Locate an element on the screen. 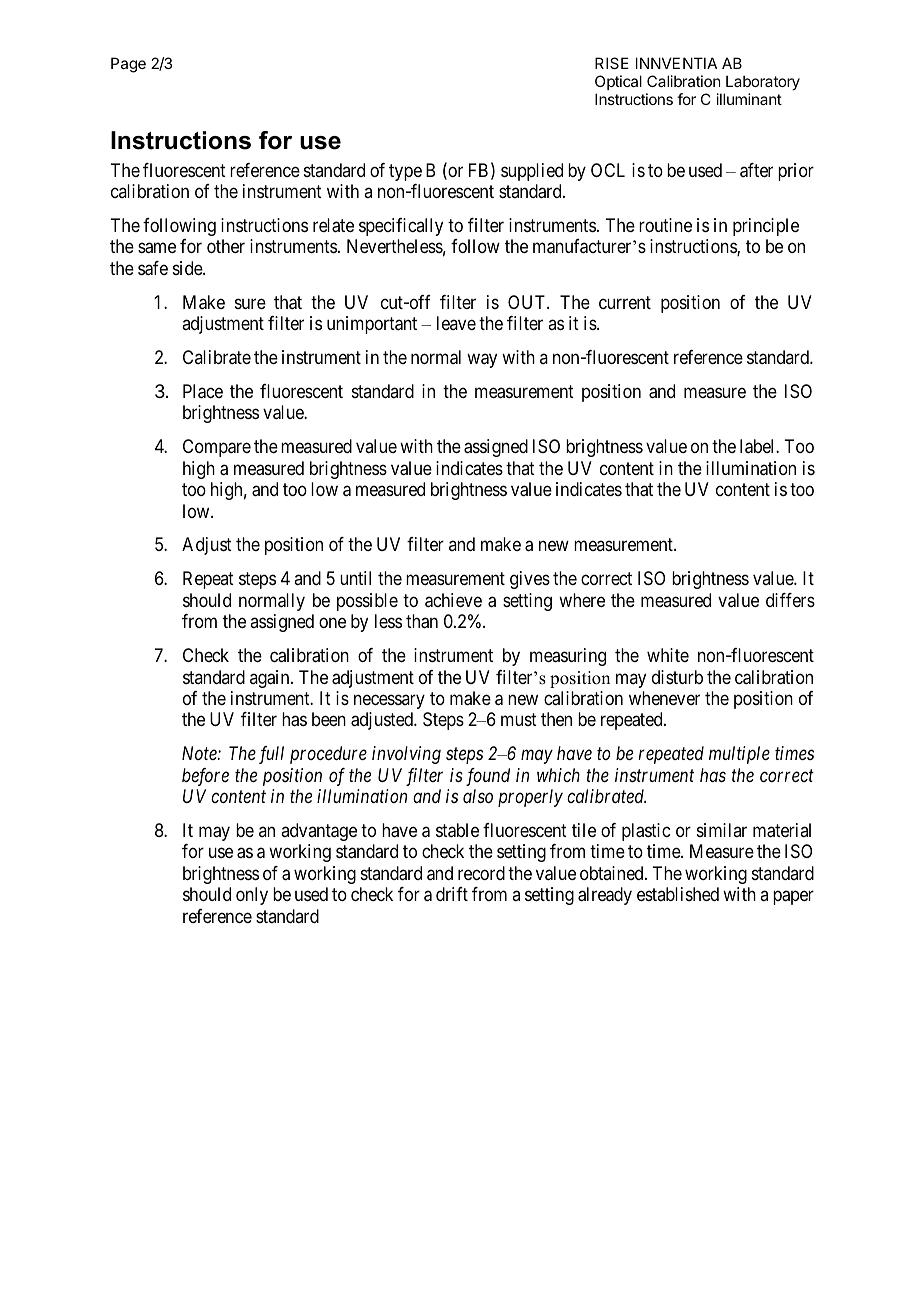  way is located at coordinates (482, 360).
